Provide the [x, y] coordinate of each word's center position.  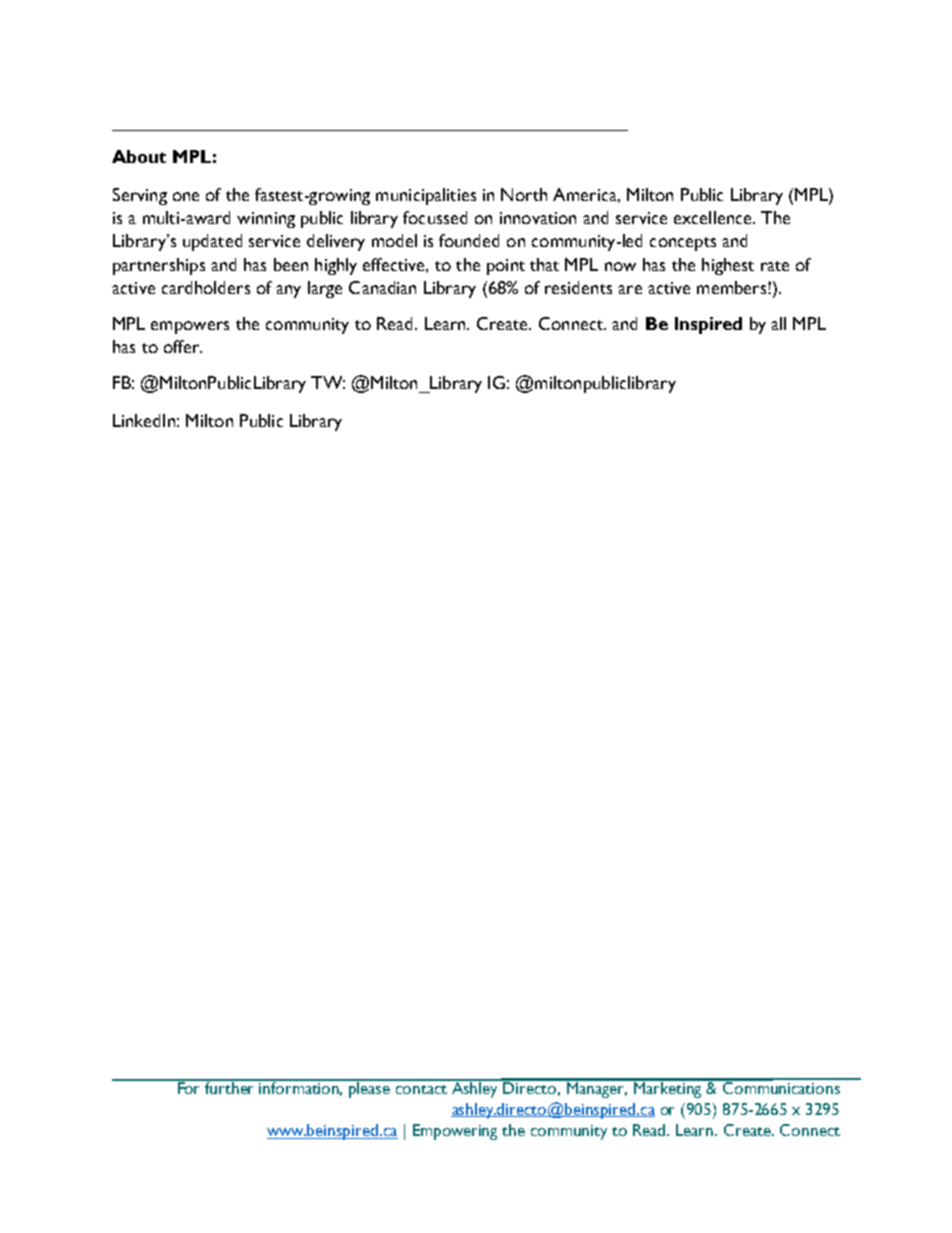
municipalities [426, 196]
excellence [714, 217]
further [230, 1086]
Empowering [455, 1132]
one [186, 196]
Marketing [668, 1088]
